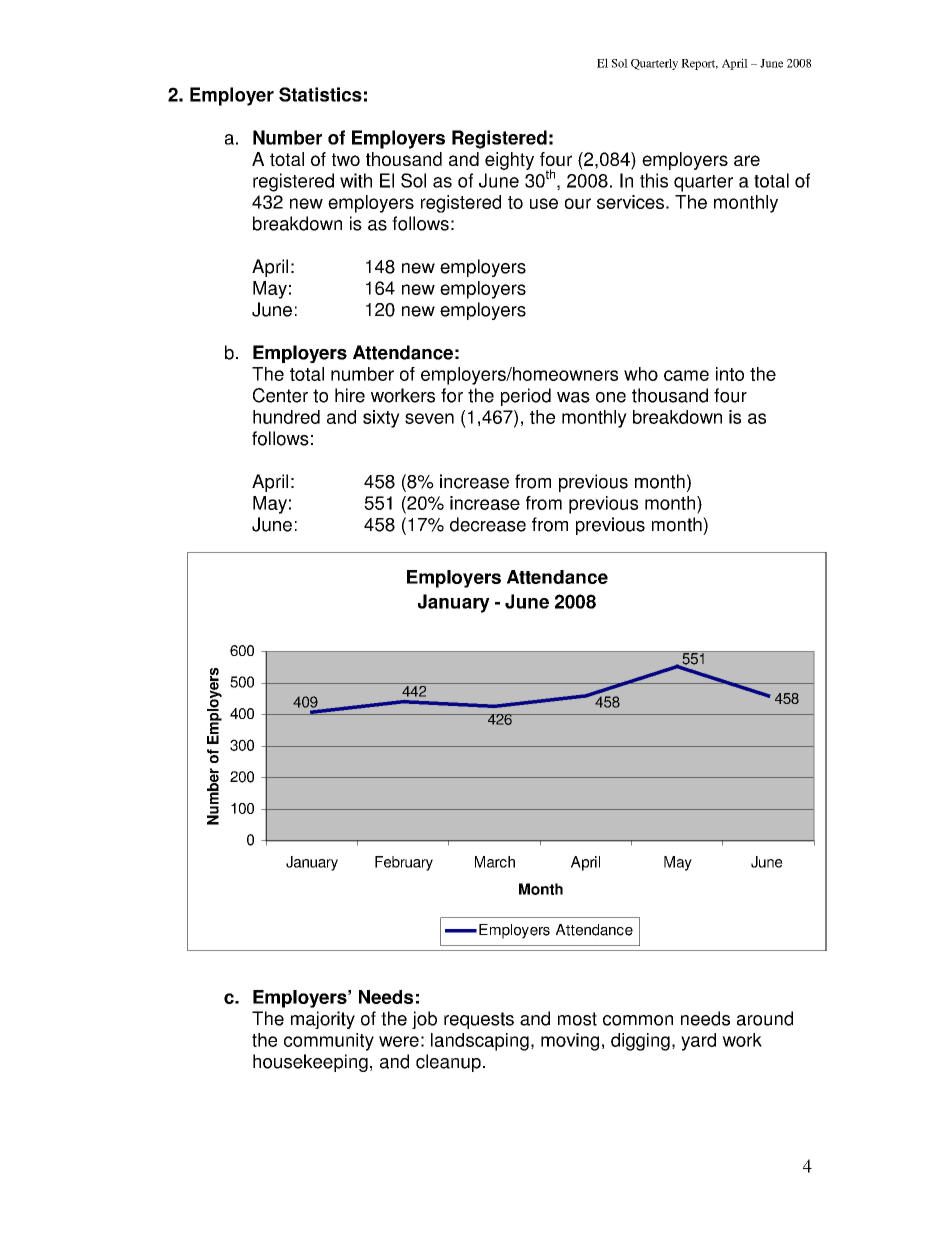 This screenshot has height=1233, width=952. I want to click on Statistics, so click(320, 94).
